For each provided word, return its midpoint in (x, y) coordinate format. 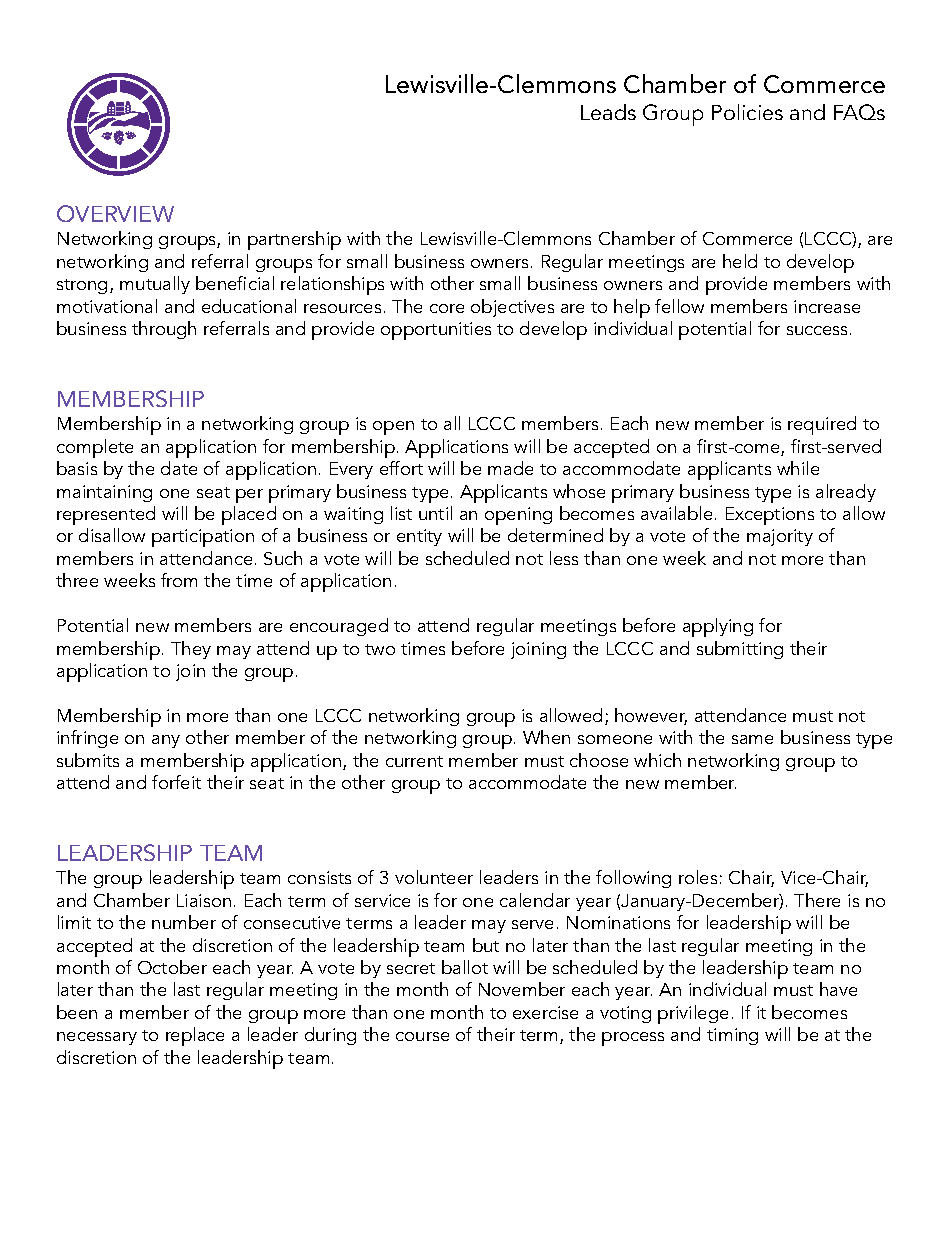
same (752, 739)
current (414, 761)
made (510, 468)
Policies (747, 112)
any (166, 741)
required (822, 425)
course (422, 1036)
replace (195, 1036)
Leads (608, 112)
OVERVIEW (115, 213)
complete (95, 448)
